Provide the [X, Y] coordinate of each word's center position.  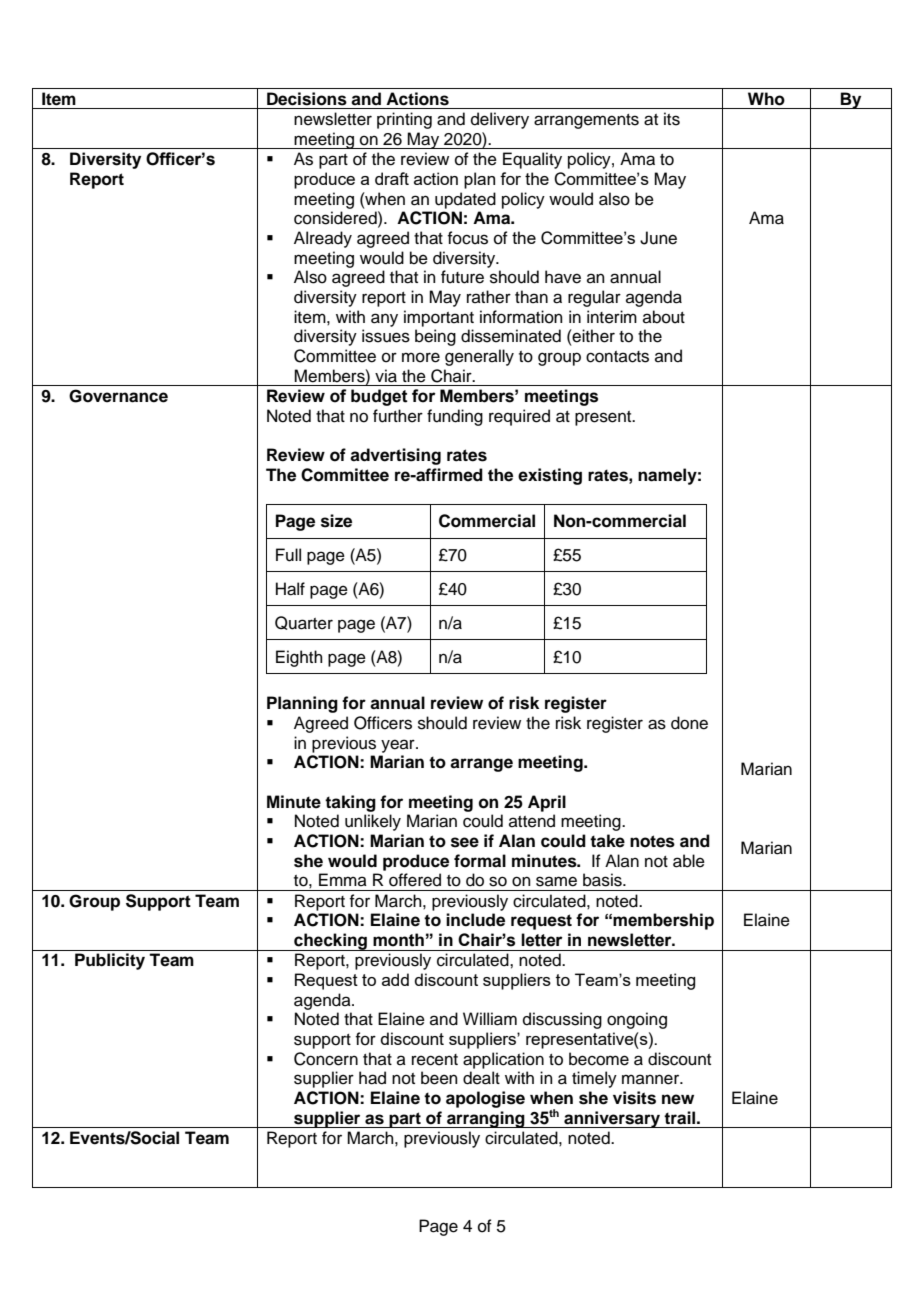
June [658, 238]
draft [392, 178]
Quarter [304, 623]
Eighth [299, 658]
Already [323, 239]
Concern [326, 1059]
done [689, 723]
